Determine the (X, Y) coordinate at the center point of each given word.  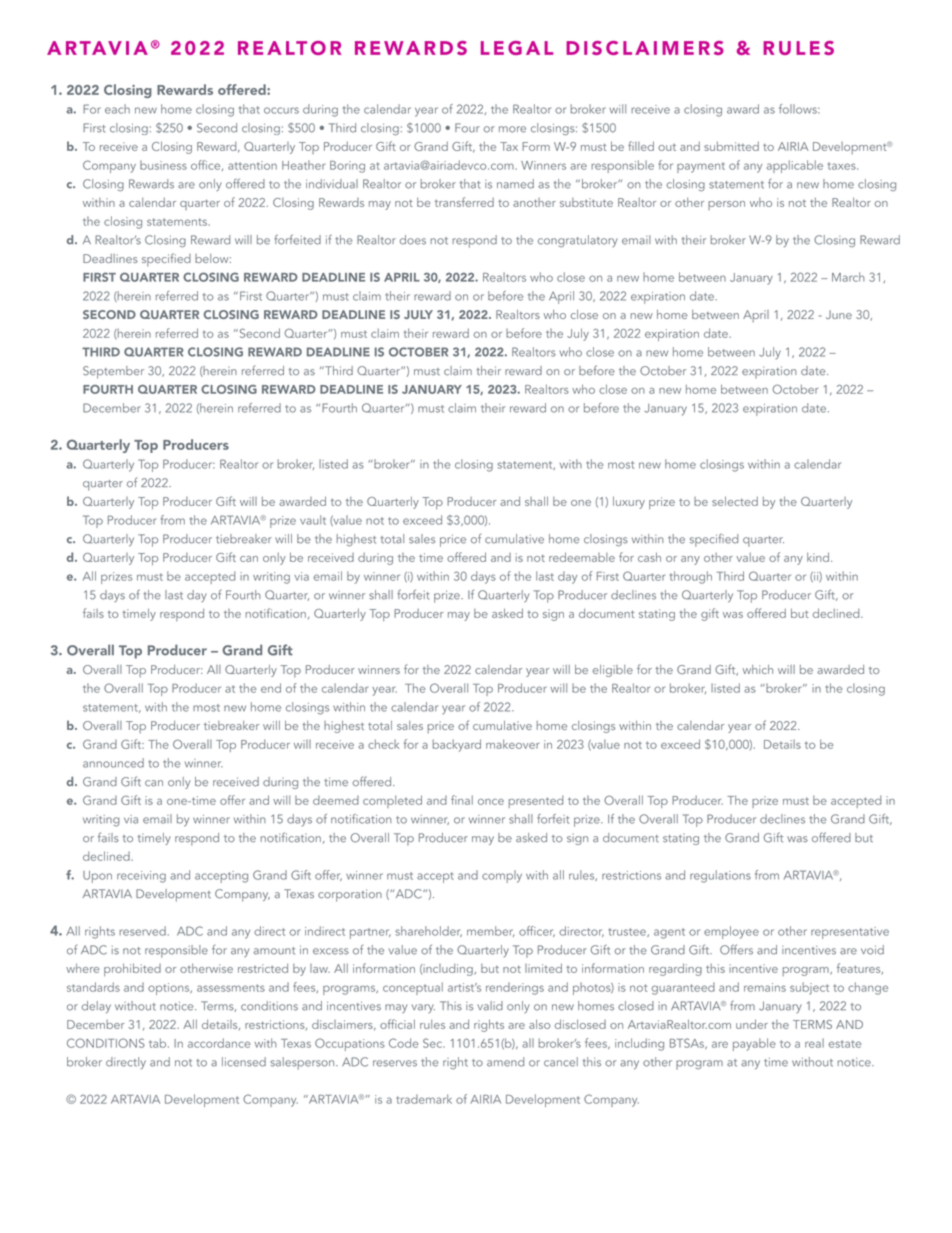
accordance (219, 1043)
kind (818, 557)
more (512, 129)
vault (313, 520)
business (163, 165)
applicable (795, 166)
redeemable (582, 557)
